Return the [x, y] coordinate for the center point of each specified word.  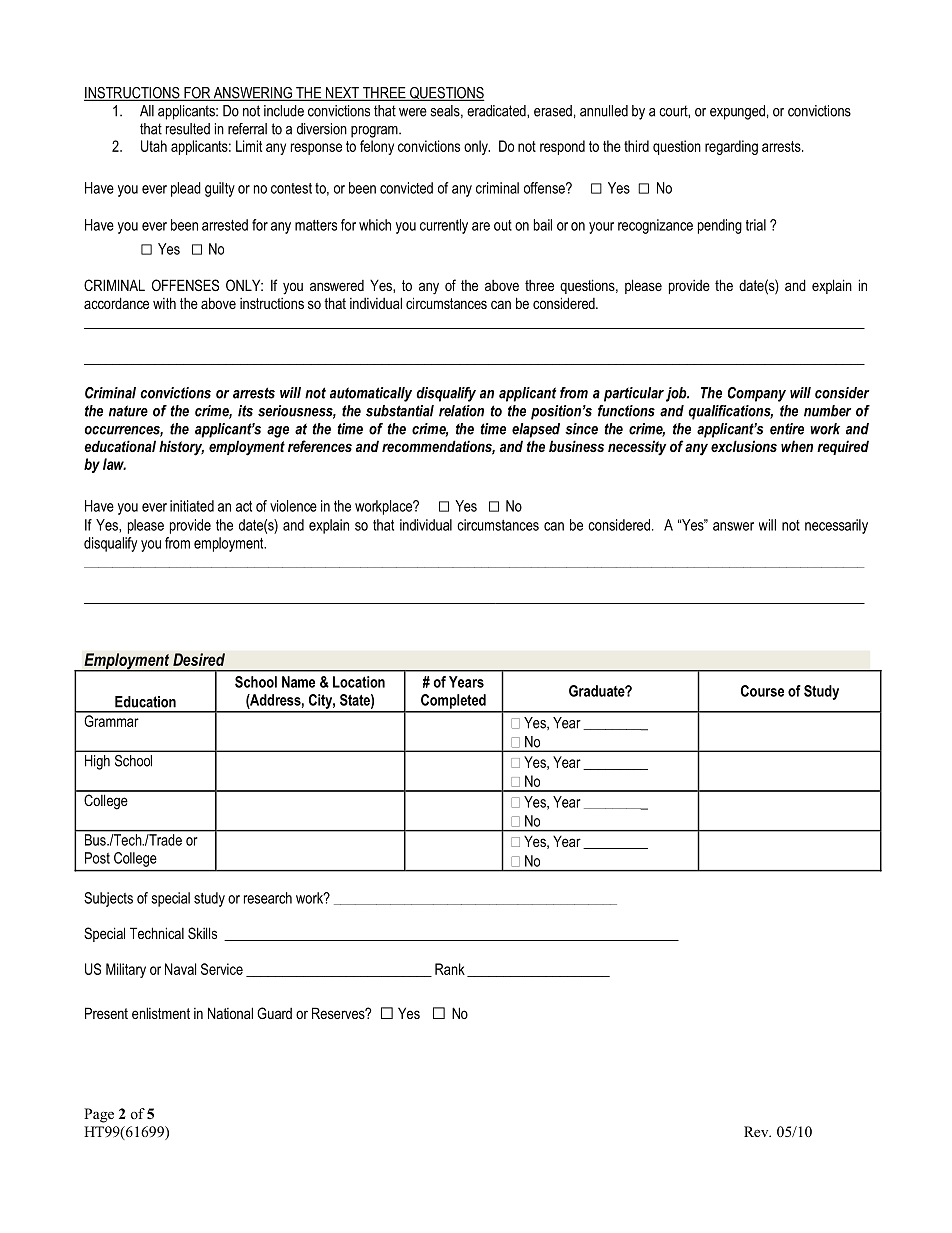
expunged [737, 112]
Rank [450, 969]
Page [99, 1115]
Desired [199, 659]
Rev [757, 1131]
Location [359, 682]
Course [762, 691]
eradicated [497, 111]
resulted [188, 129]
